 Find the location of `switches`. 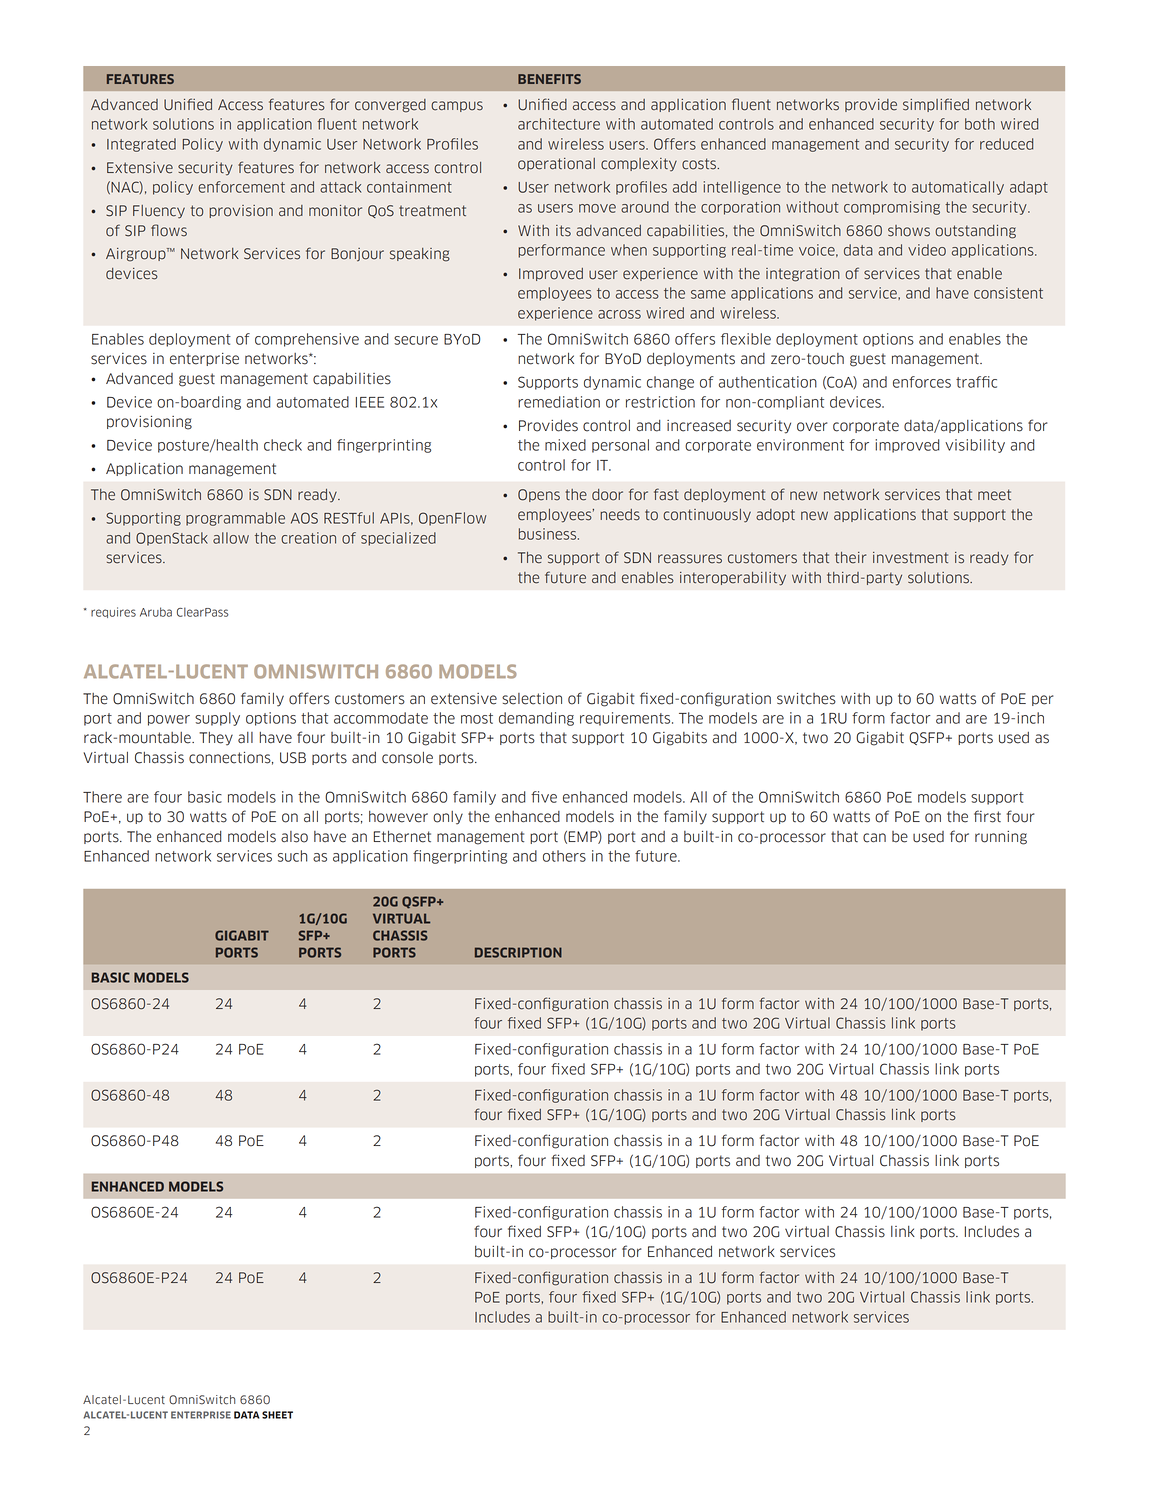

switches is located at coordinates (806, 699).
